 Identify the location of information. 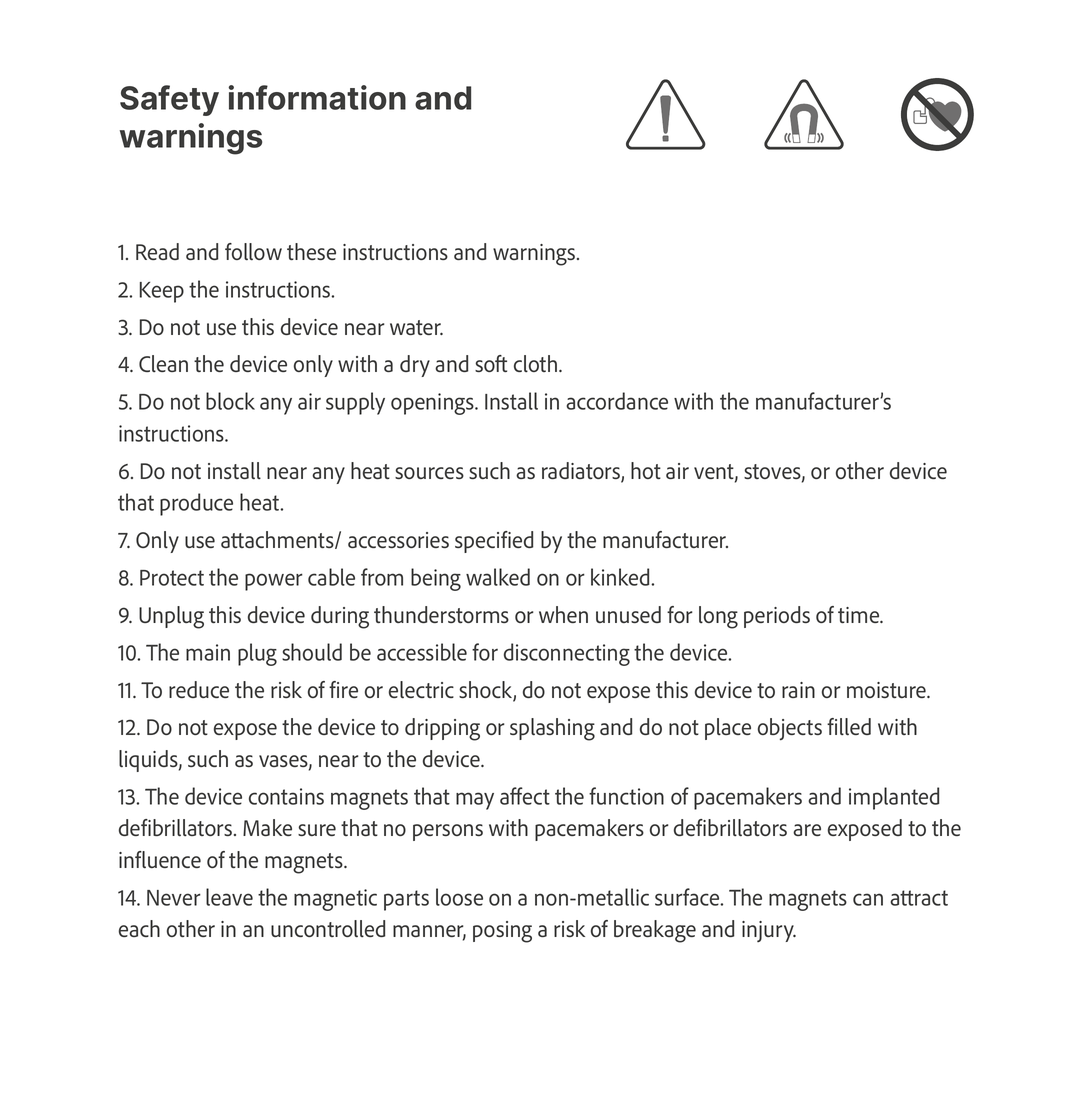
(317, 97).
